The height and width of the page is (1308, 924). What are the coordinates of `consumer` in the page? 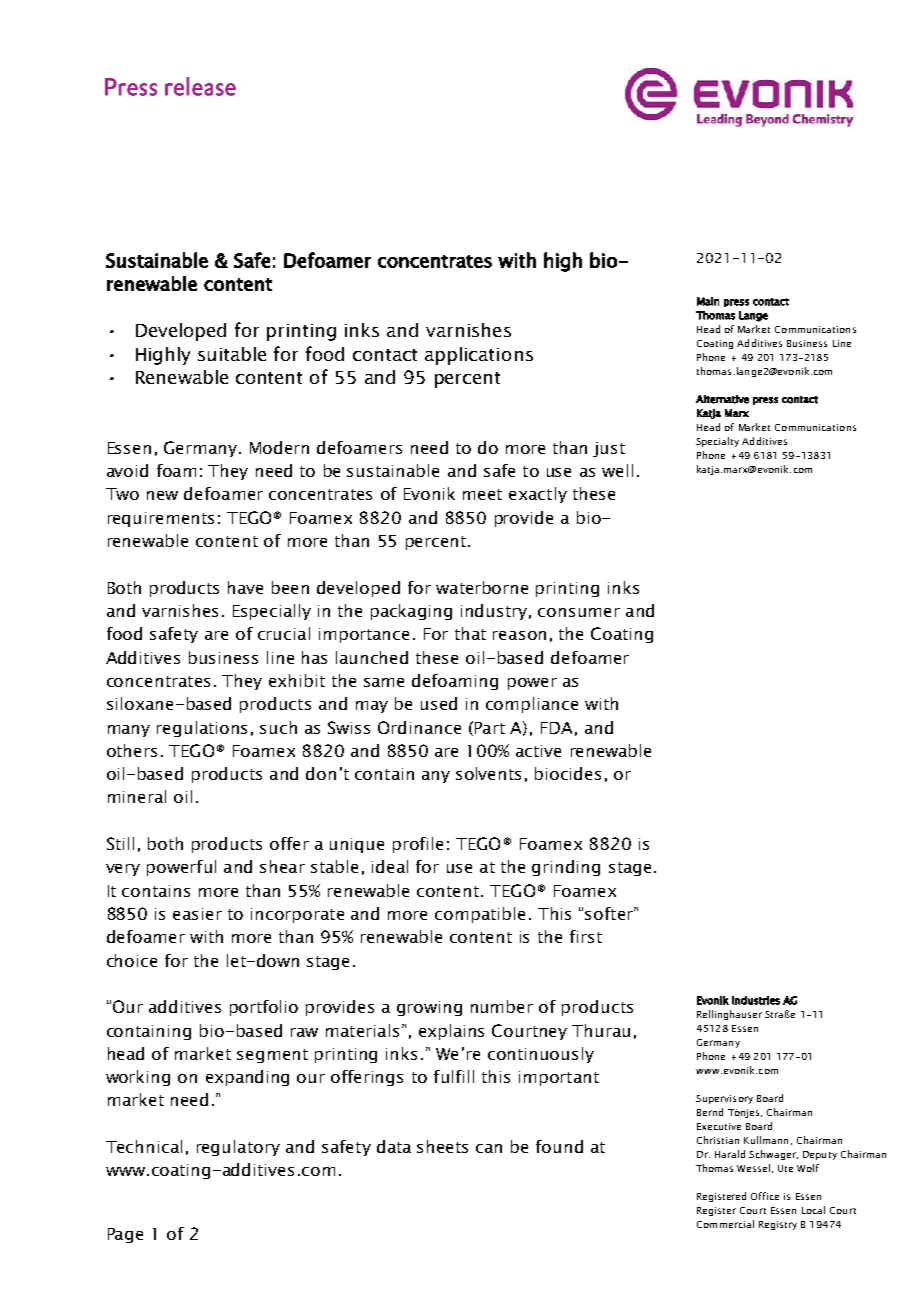 It's located at (579, 612).
